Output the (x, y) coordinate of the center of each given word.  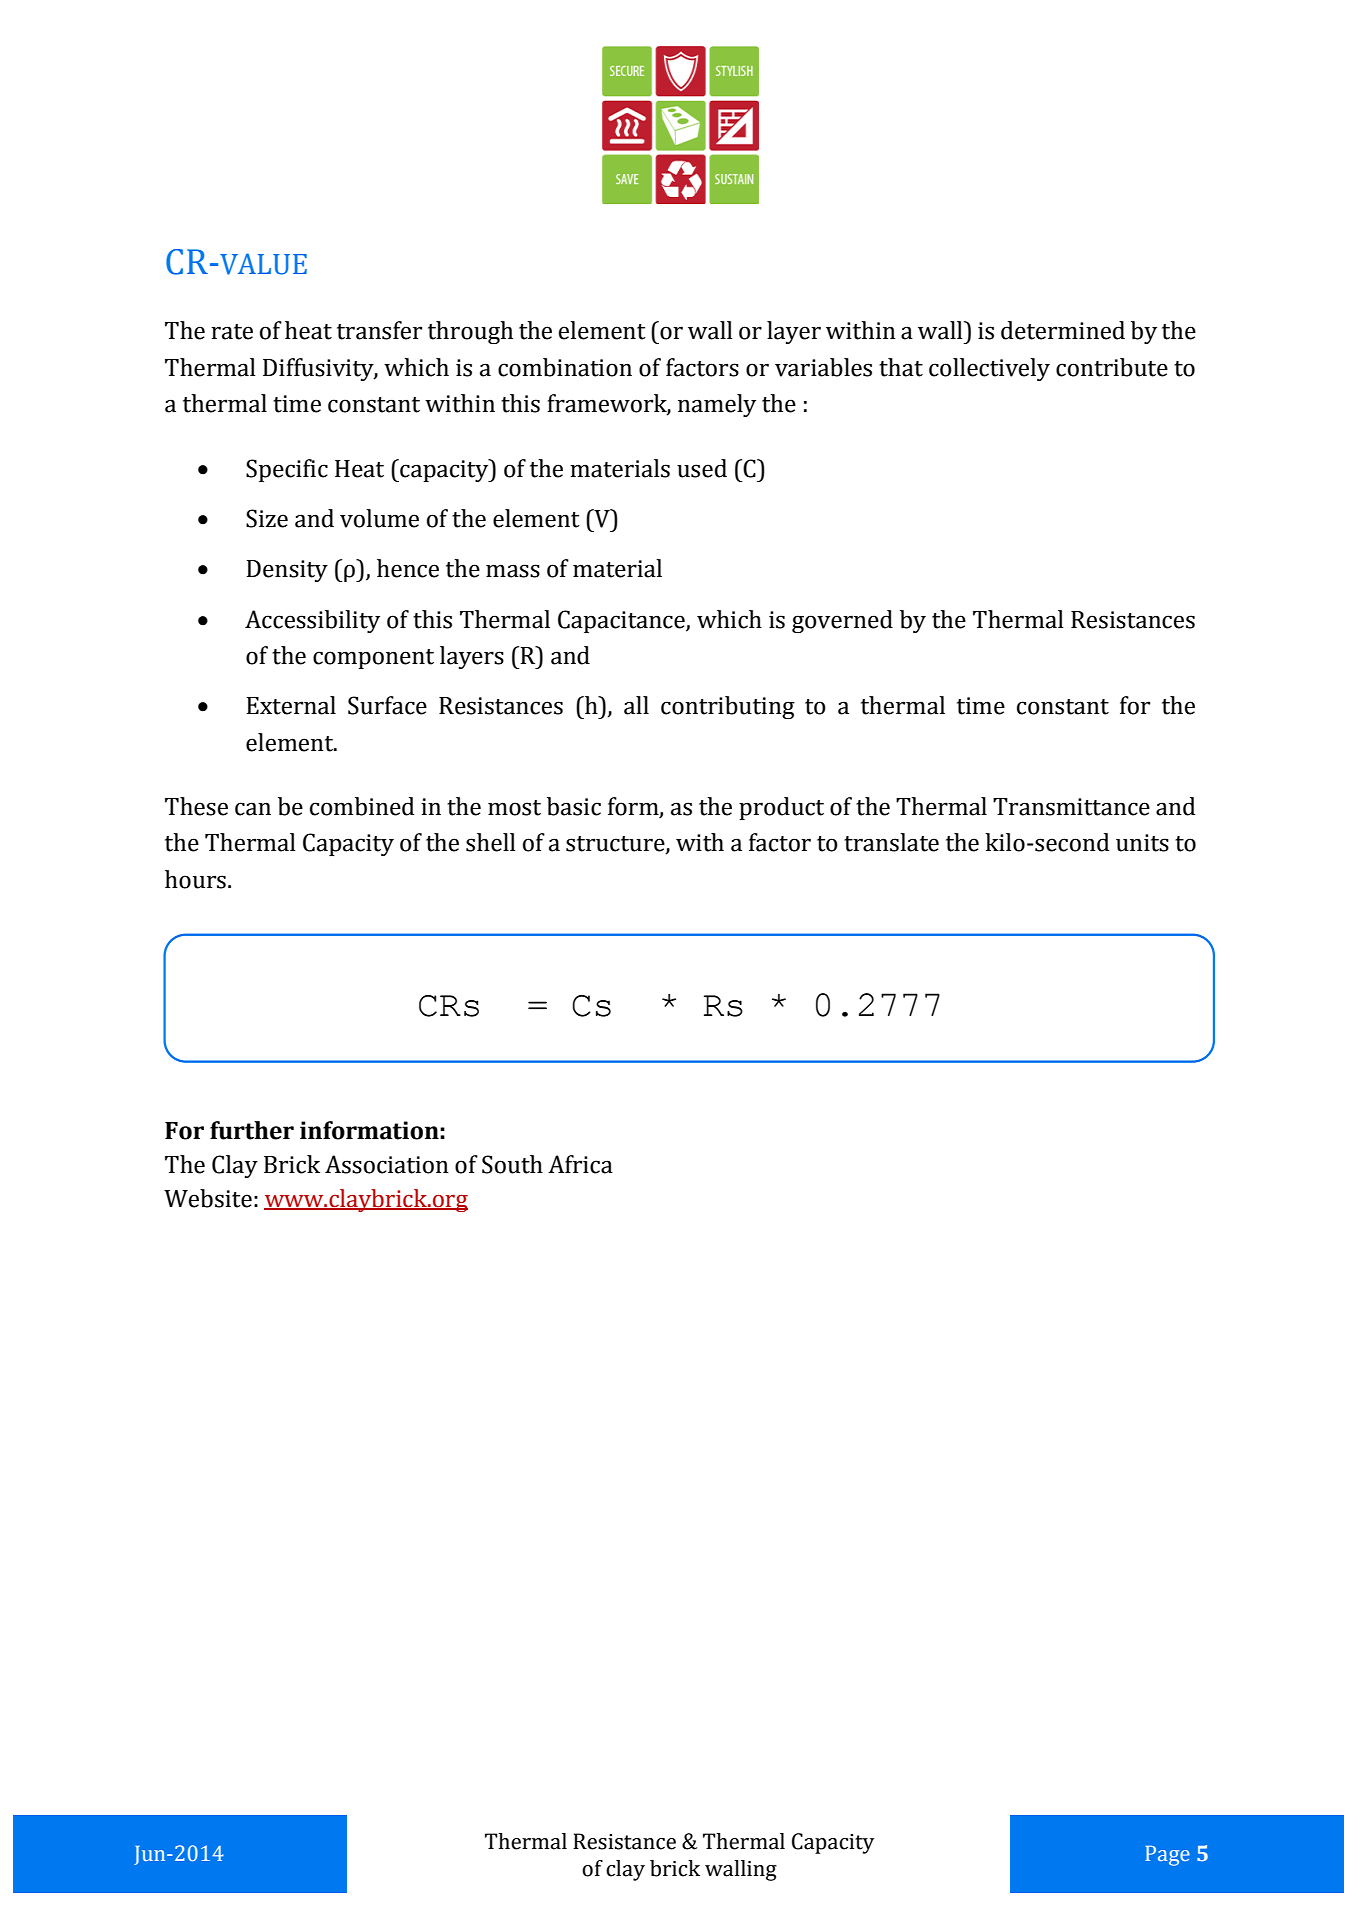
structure (616, 845)
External (291, 705)
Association (387, 1164)
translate (891, 842)
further (252, 1130)
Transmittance (1071, 807)
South (512, 1164)
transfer (379, 330)
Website (208, 1198)
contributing (728, 707)
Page (1167, 1856)
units (1142, 843)
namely (717, 405)
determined (1063, 330)
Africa (580, 1164)
